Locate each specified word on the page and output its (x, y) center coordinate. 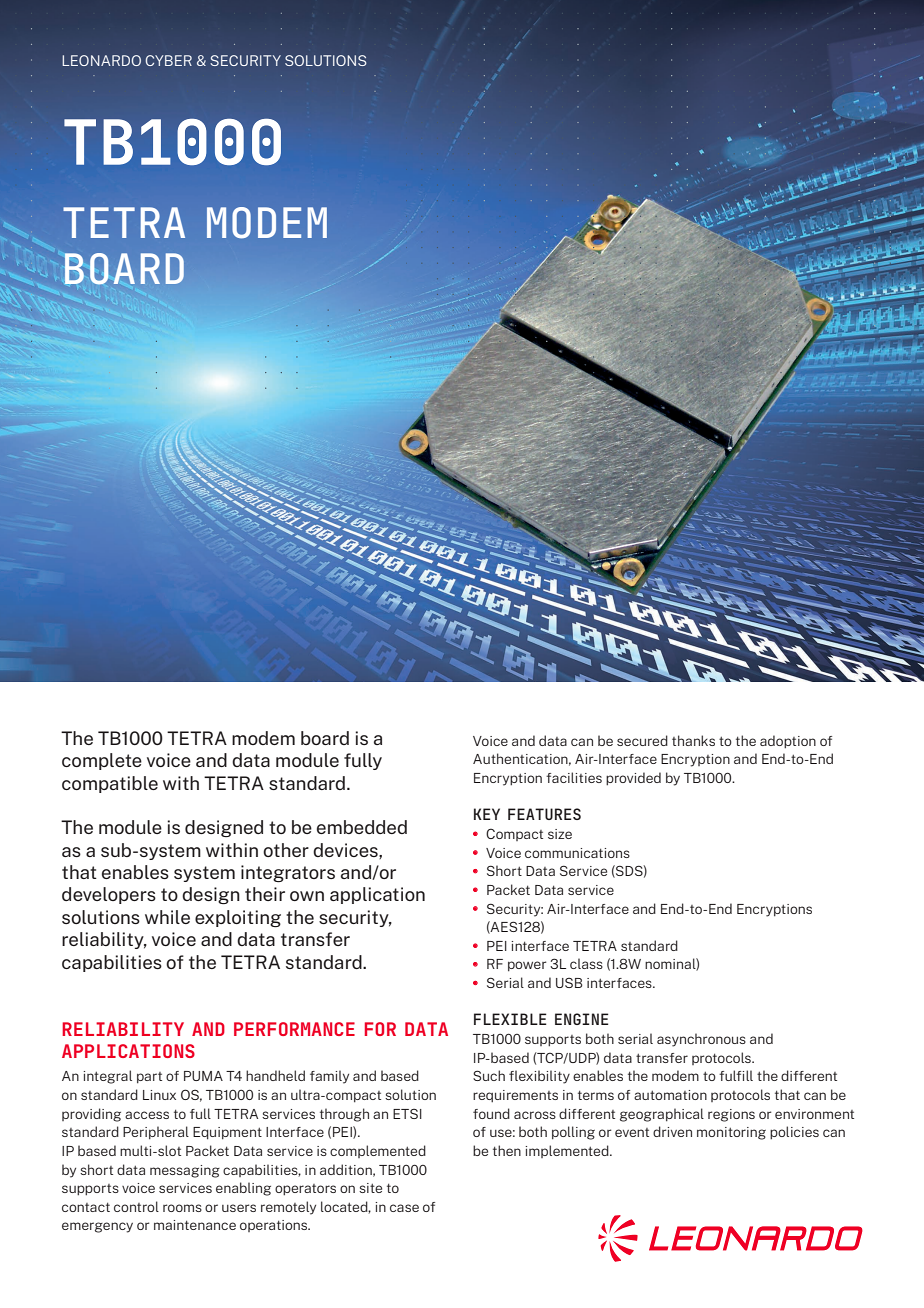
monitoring (731, 1133)
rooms (182, 1208)
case (404, 1208)
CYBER (169, 60)
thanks (693, 740)
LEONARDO (101, 60)
